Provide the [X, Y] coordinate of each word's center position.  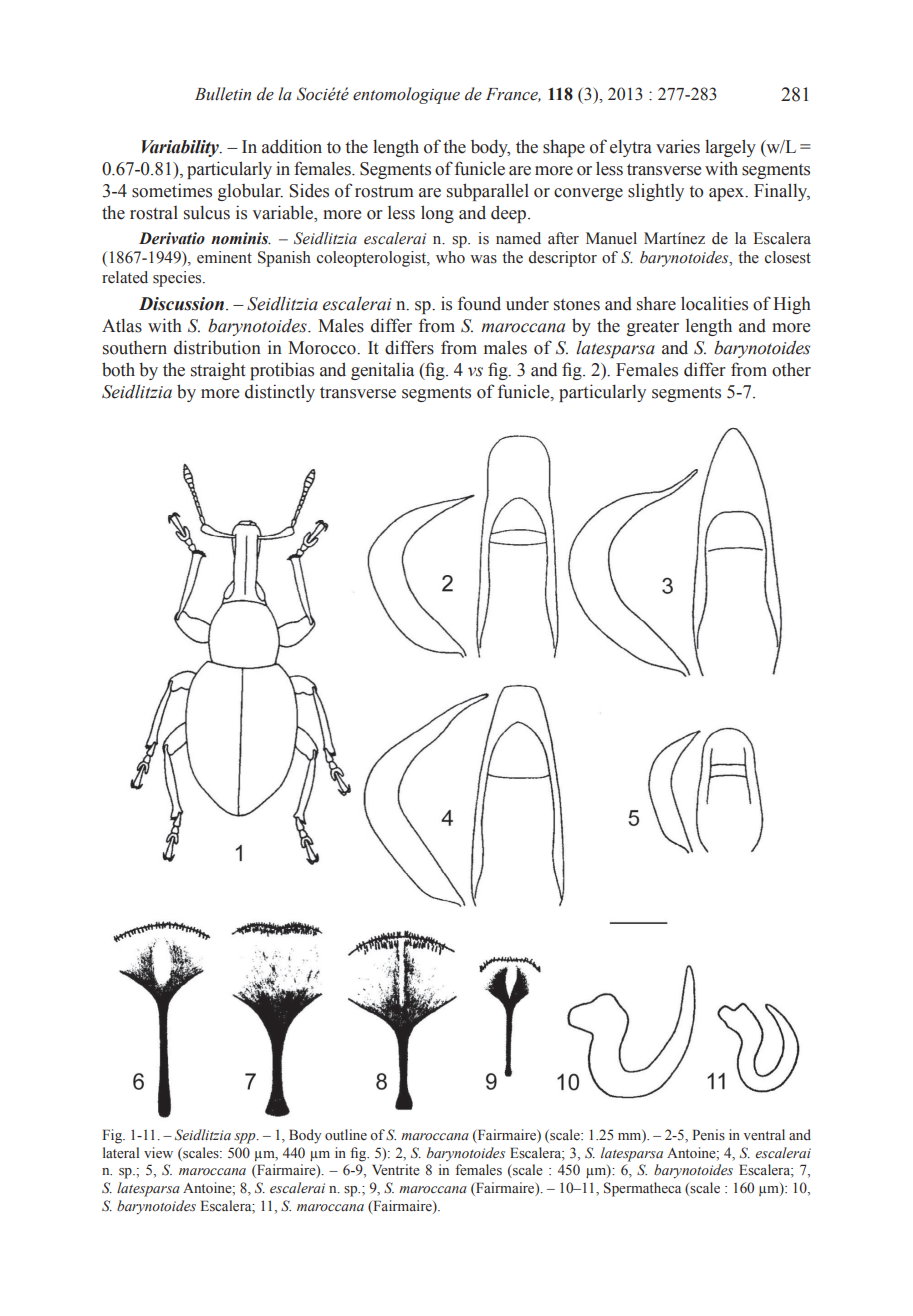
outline [346, 1134]
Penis [708, 1134]
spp [246, 1138]
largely [730, 148]
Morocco [323, 348]
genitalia [382, 371]
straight [218, 371]
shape [564, 148]
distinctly [280, 393]
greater [653, 328]
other [791, 369]
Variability [181, 148]
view [158, 1152]
